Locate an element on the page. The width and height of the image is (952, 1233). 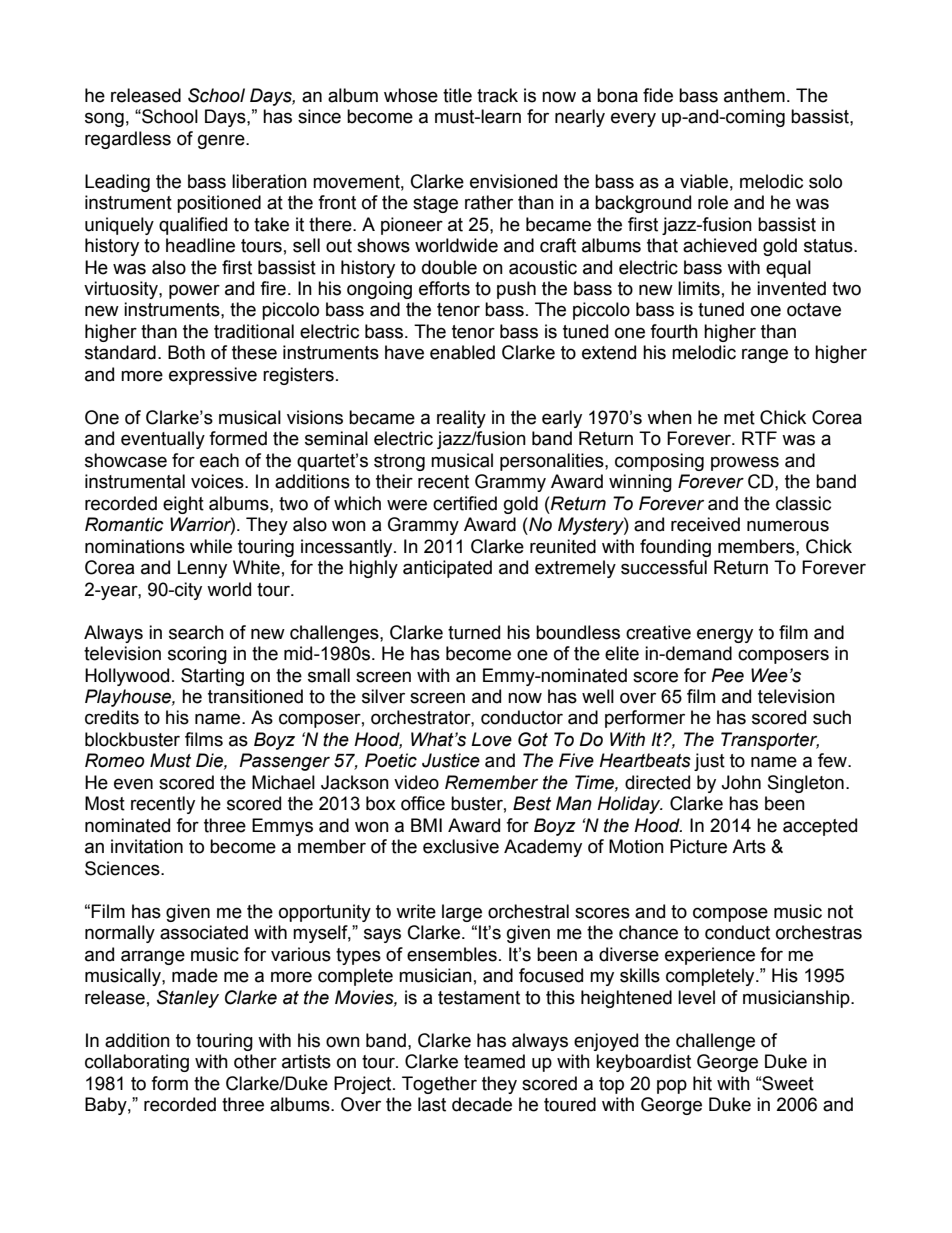
anthem is located at coordinates (754, 95).
